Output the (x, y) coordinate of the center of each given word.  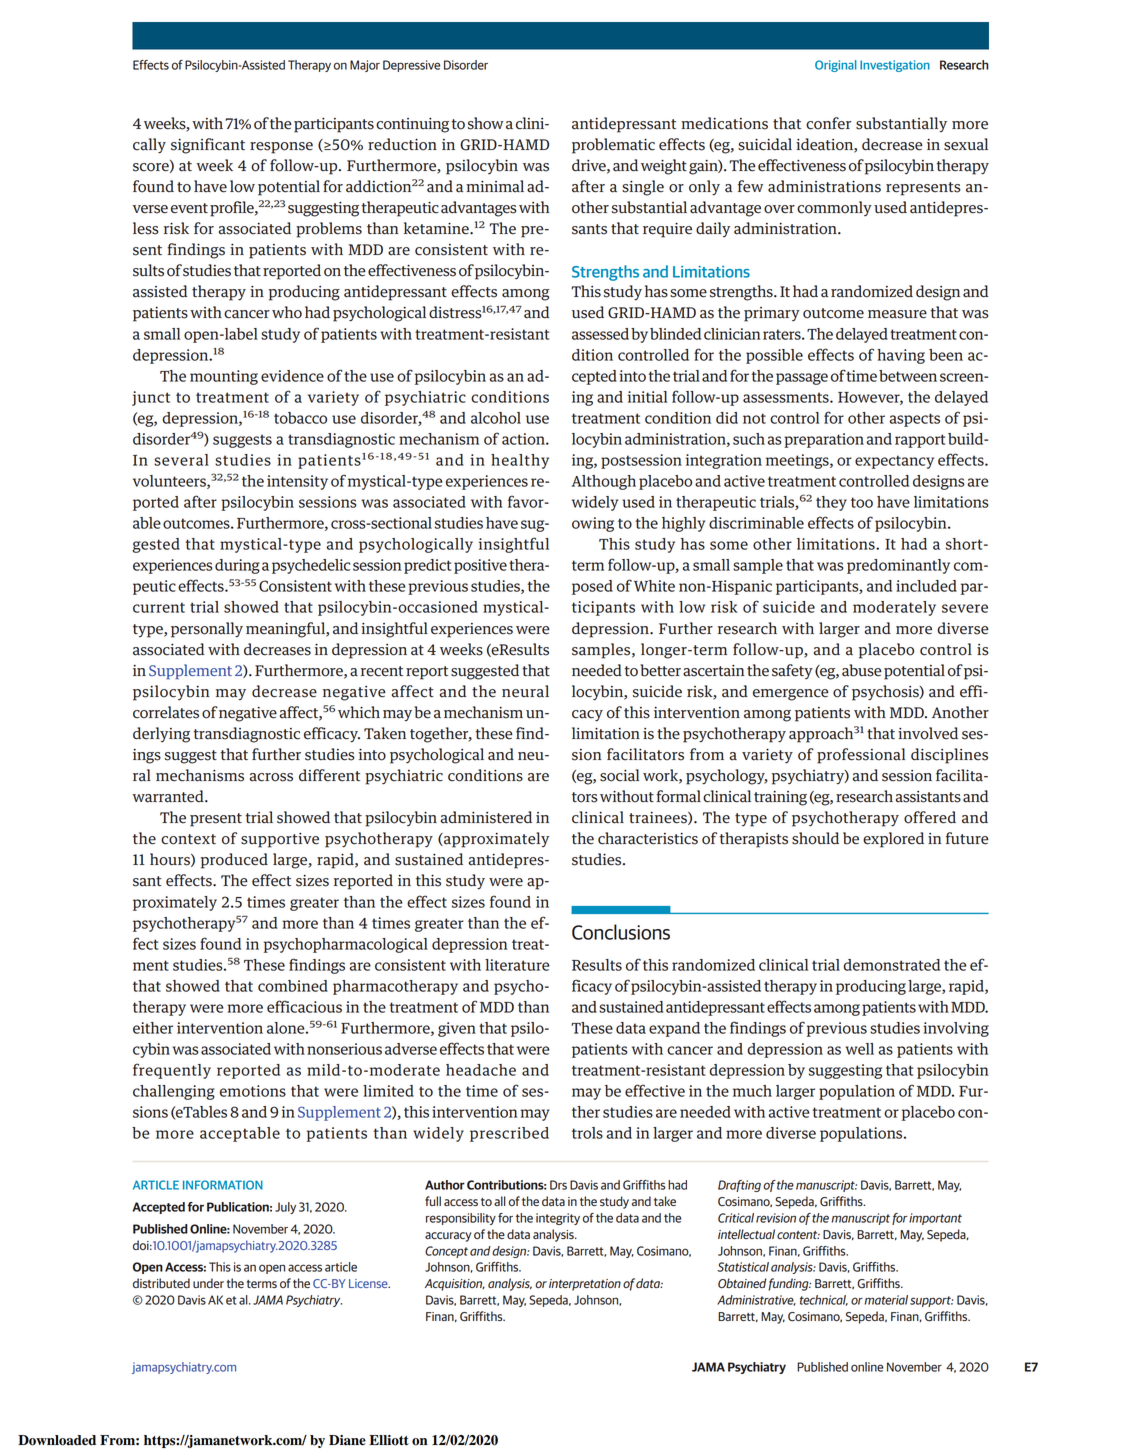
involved (928, 733)
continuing (412, 125)
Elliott (389, 1440)
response (281, 148)
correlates (166, 712)
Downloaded (57, 1440)
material (886, 1300)
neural (525, 691)
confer (828, 123)
